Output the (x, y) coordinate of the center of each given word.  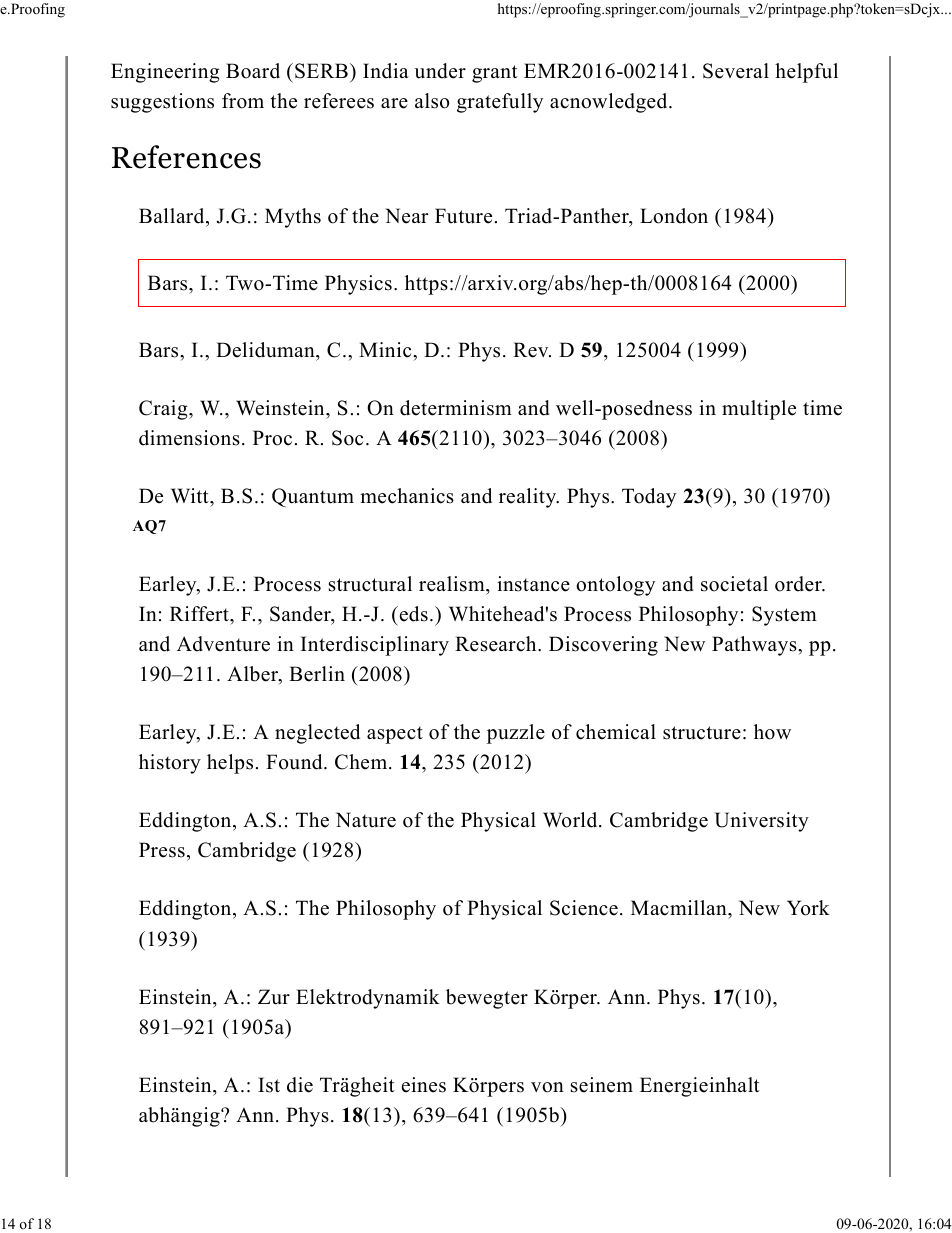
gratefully (500, 103)
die (300, 1085)
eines (424, 1085)
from (243, 101)
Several (736, 71)
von (547, 1087)
